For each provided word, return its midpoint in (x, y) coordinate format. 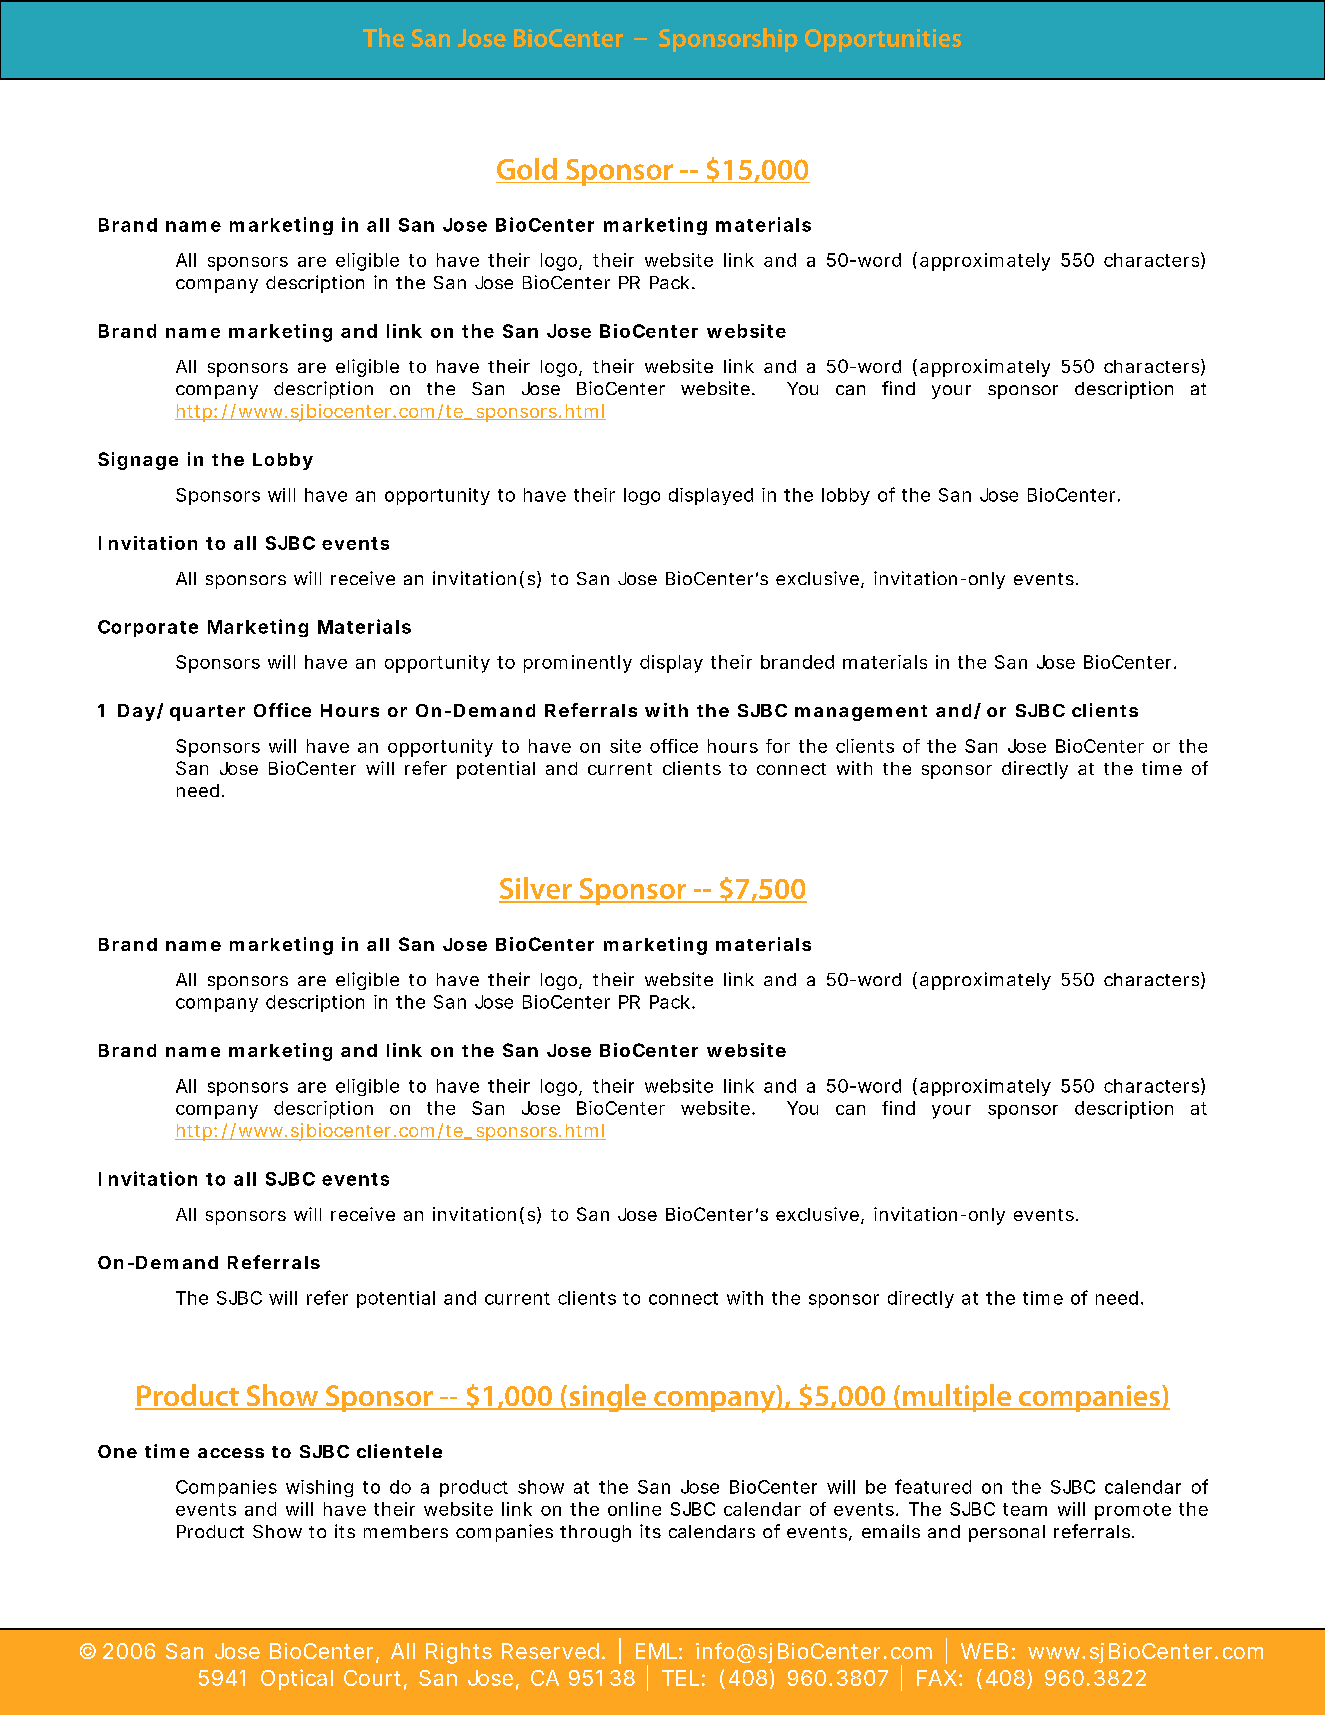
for (778, 746)
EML (656, 1651)
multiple (957, 1398)
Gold (527, 169)
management (861, 713)
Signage (138, 461)
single (607, 1398)
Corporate (148, 628)
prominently (578, 664)
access (231, 1453)
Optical (297, 1679)
